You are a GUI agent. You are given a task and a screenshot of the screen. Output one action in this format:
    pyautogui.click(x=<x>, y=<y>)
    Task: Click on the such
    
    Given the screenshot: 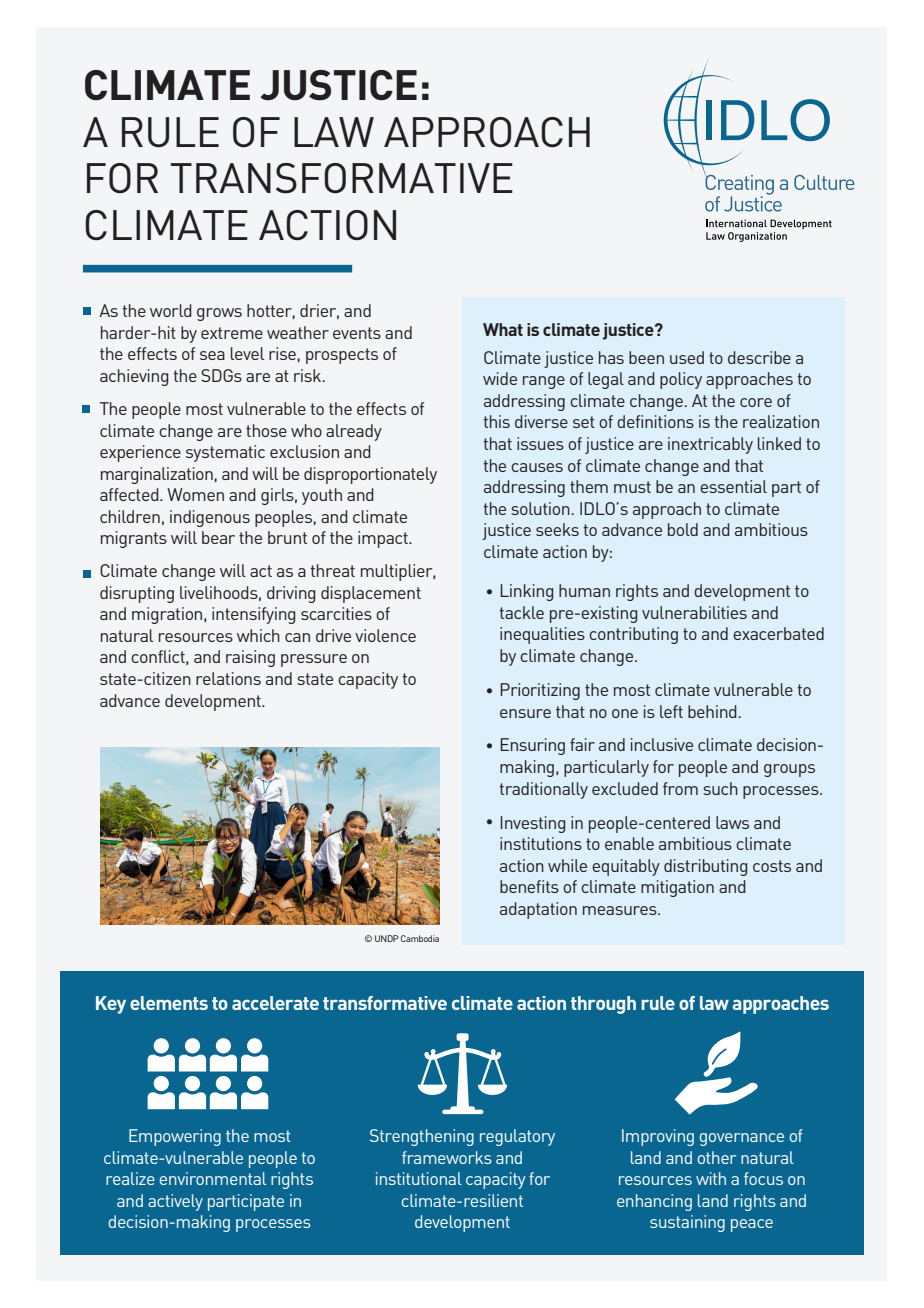 What is the action you would take?
    pyautogui.click(x=720, y=788)
